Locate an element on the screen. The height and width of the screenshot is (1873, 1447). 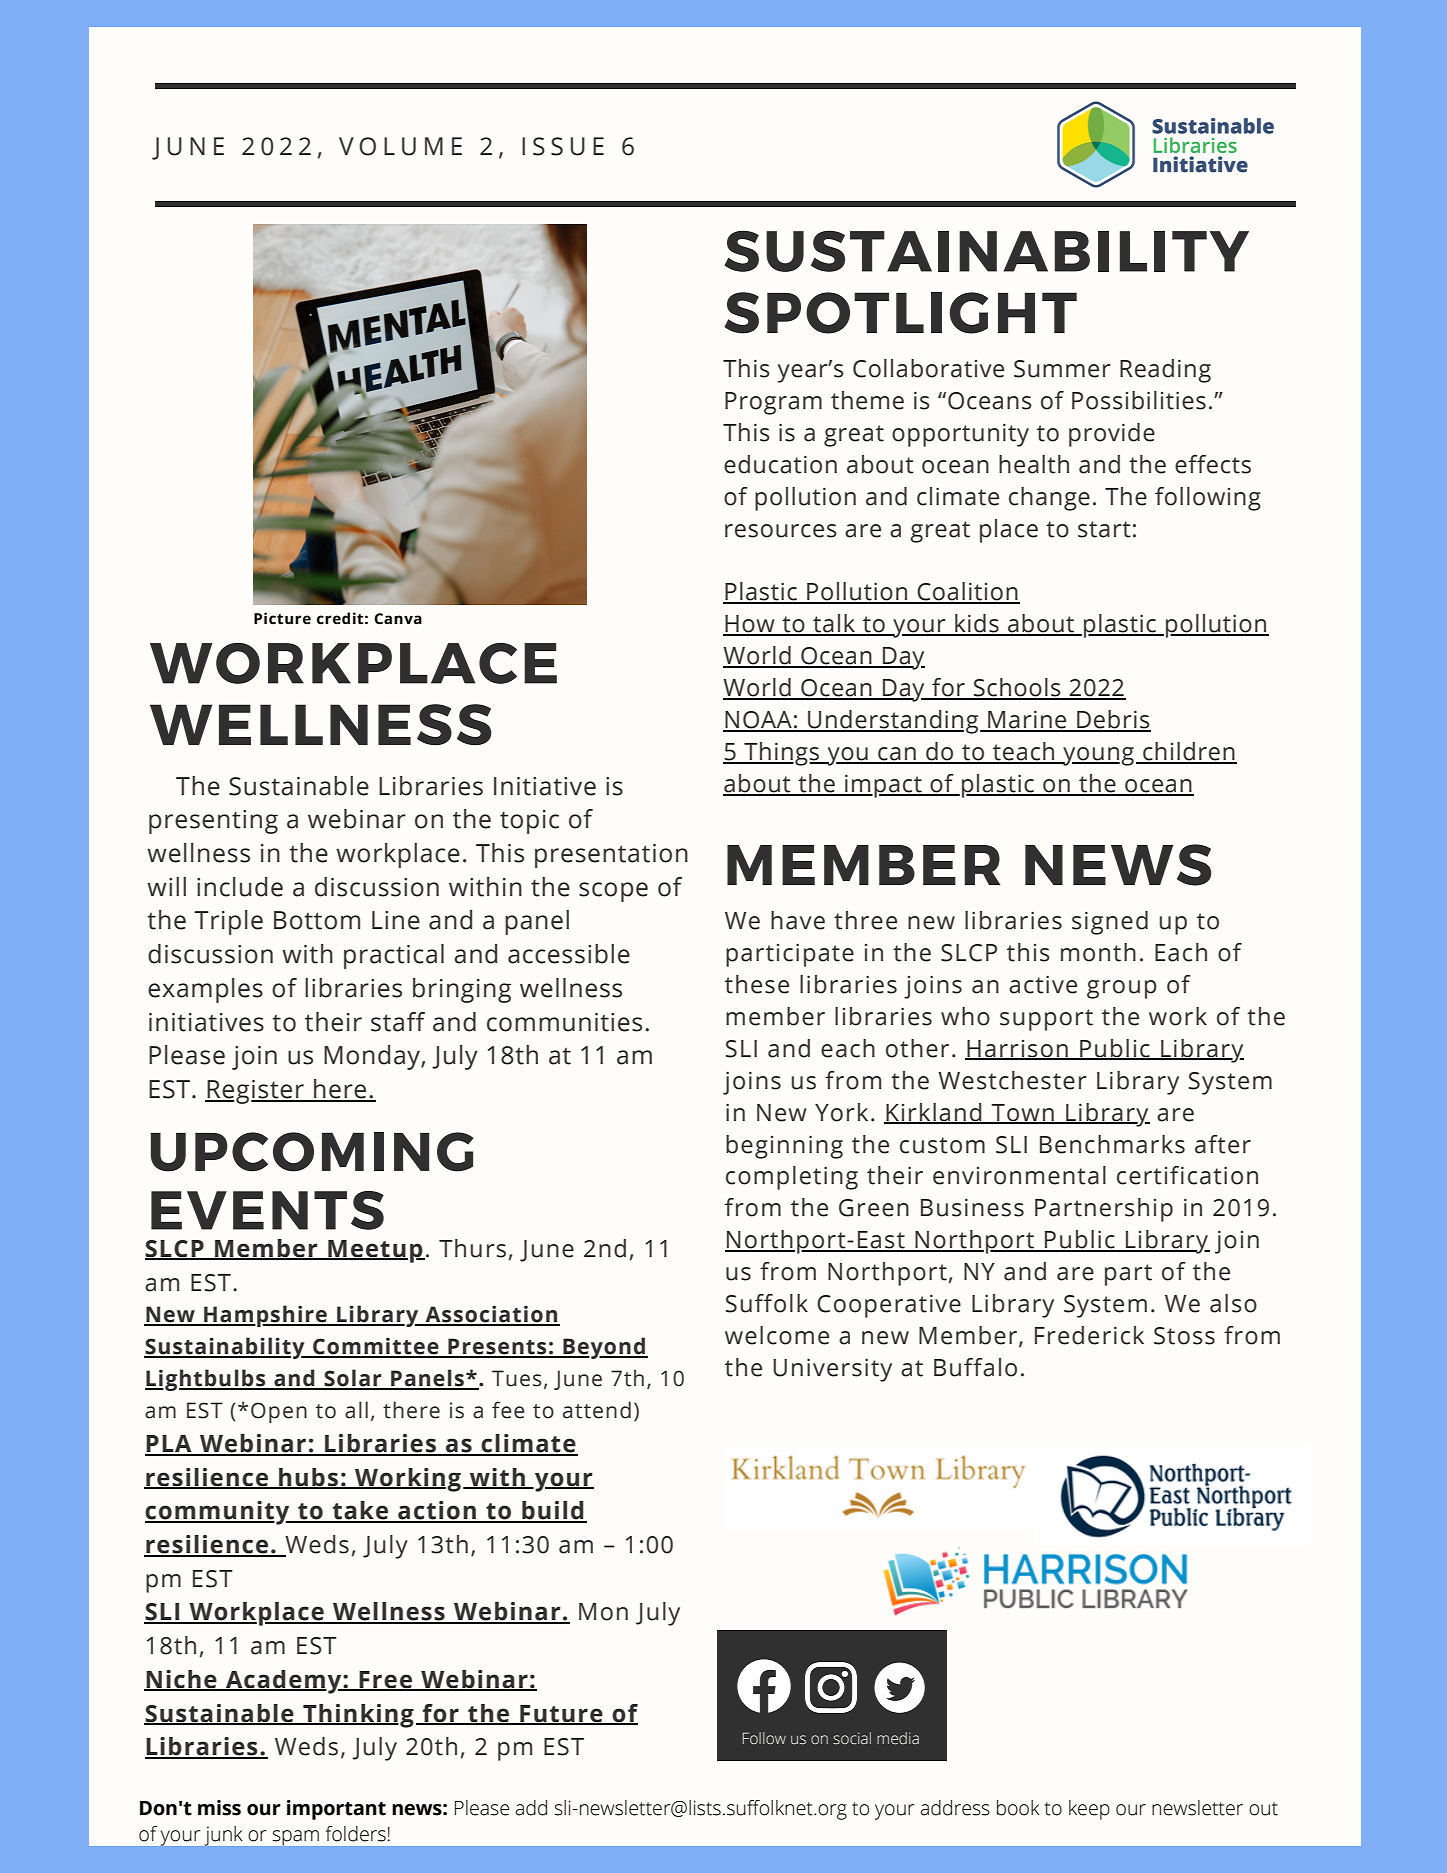
Picture is located at coordinates (282, 618).
